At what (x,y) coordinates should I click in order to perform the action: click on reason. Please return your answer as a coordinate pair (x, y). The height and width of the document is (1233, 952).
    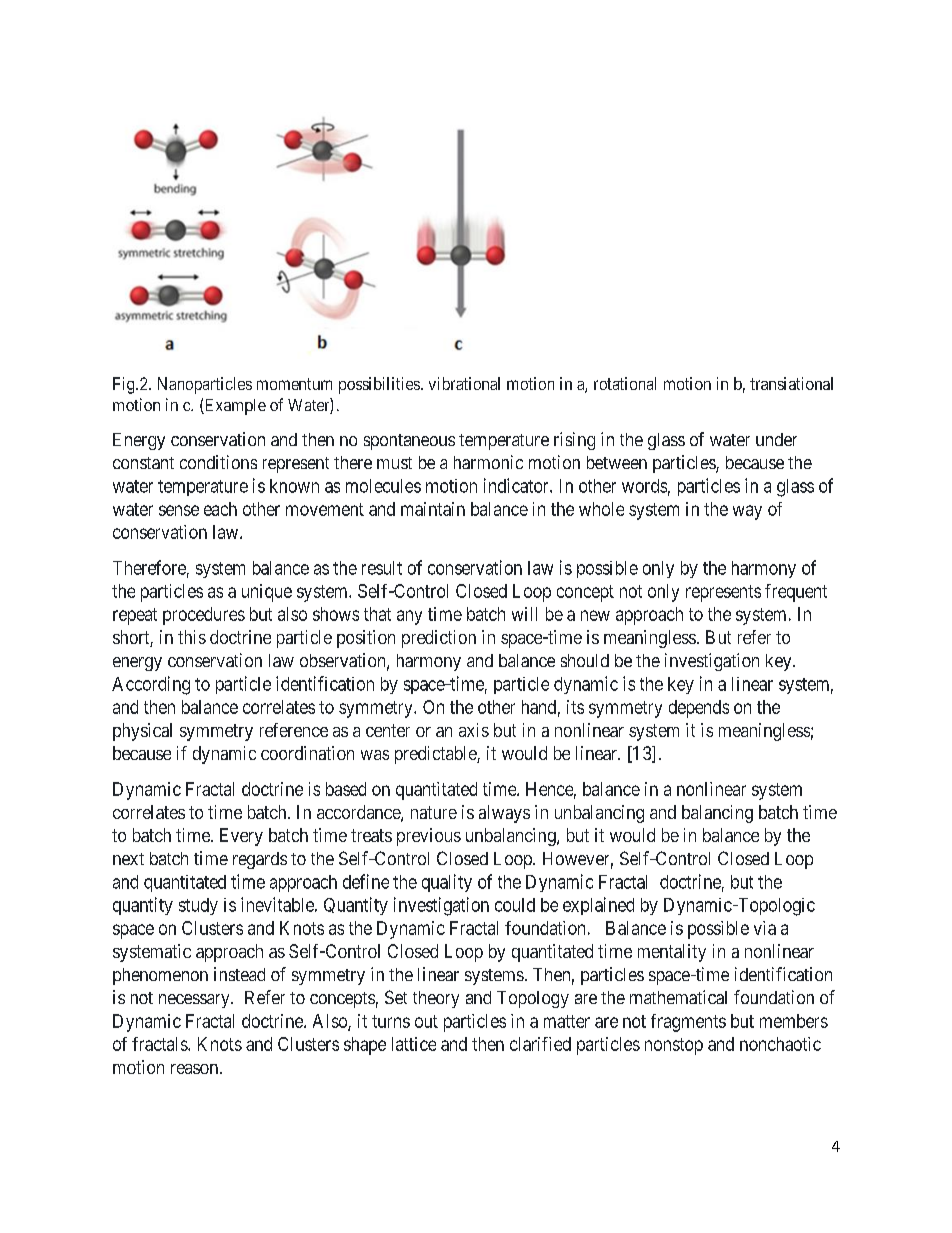
    Looking at the image, I should click on (194, 1069).
